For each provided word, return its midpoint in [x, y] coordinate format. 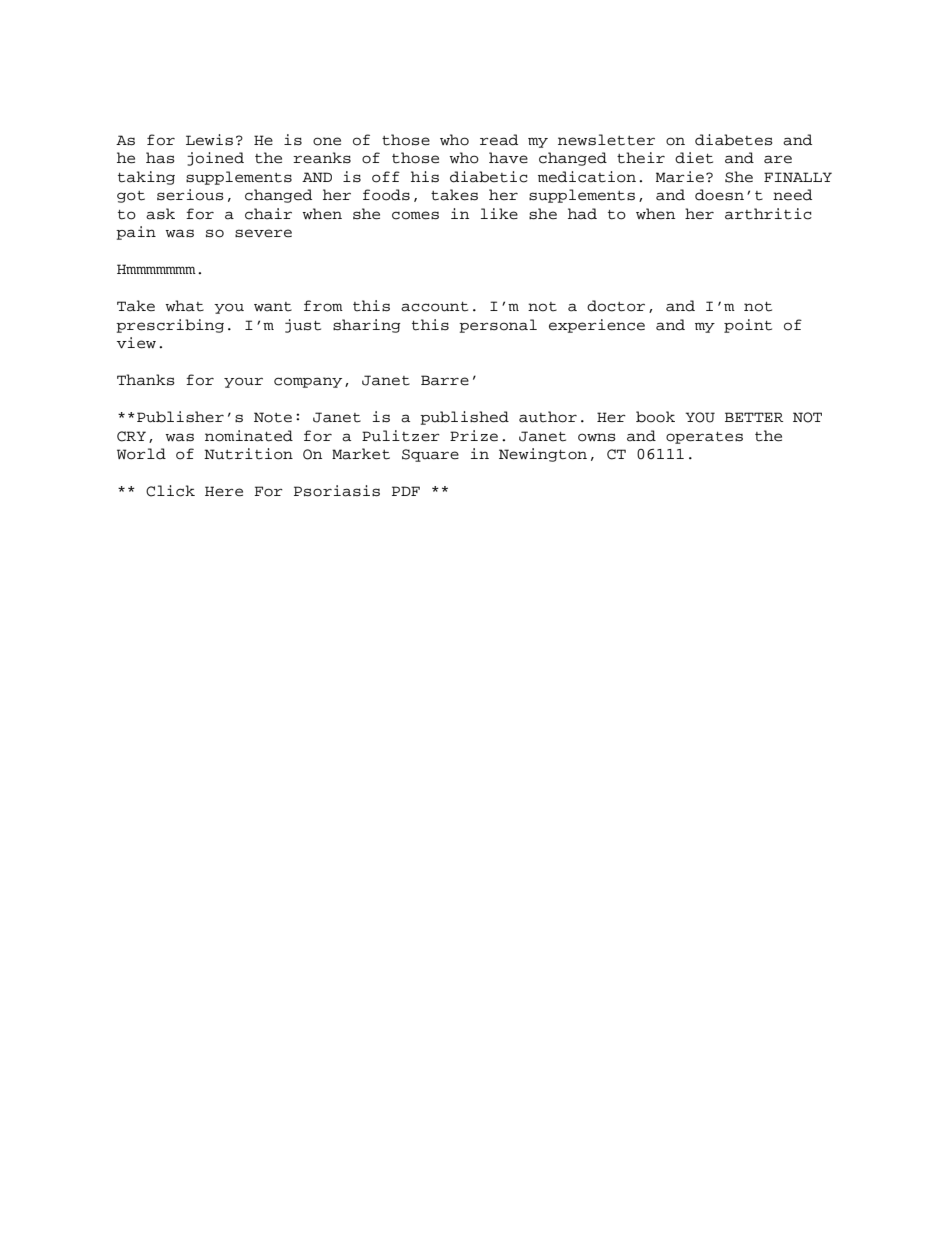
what [184, 306]
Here [224, 491]
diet [694, 158]
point [748, 326]
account [434, 307]
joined [215, 159]
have [508, 158]
